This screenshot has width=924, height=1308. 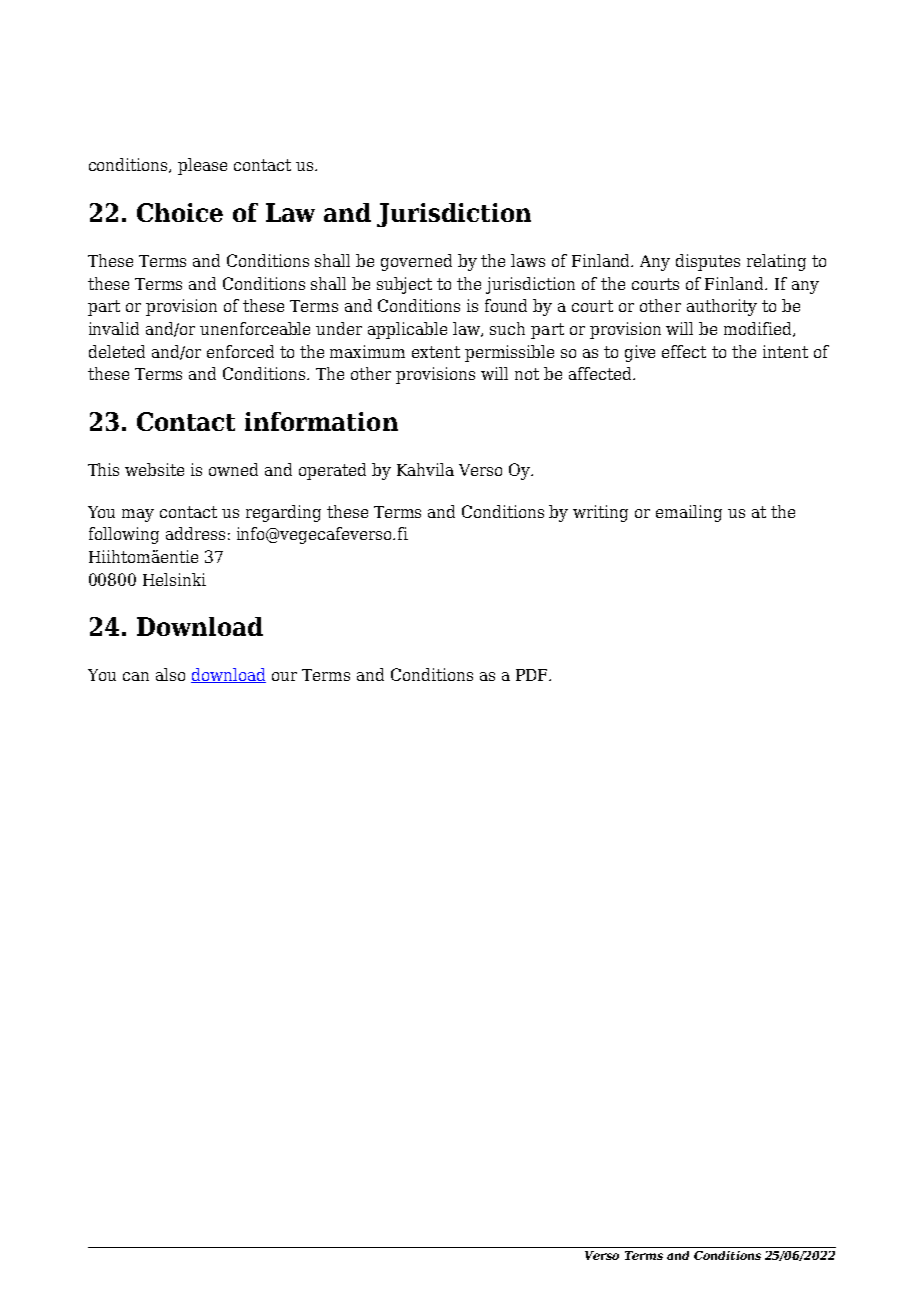 I want to click on governed, so click(x=416, y=262).
